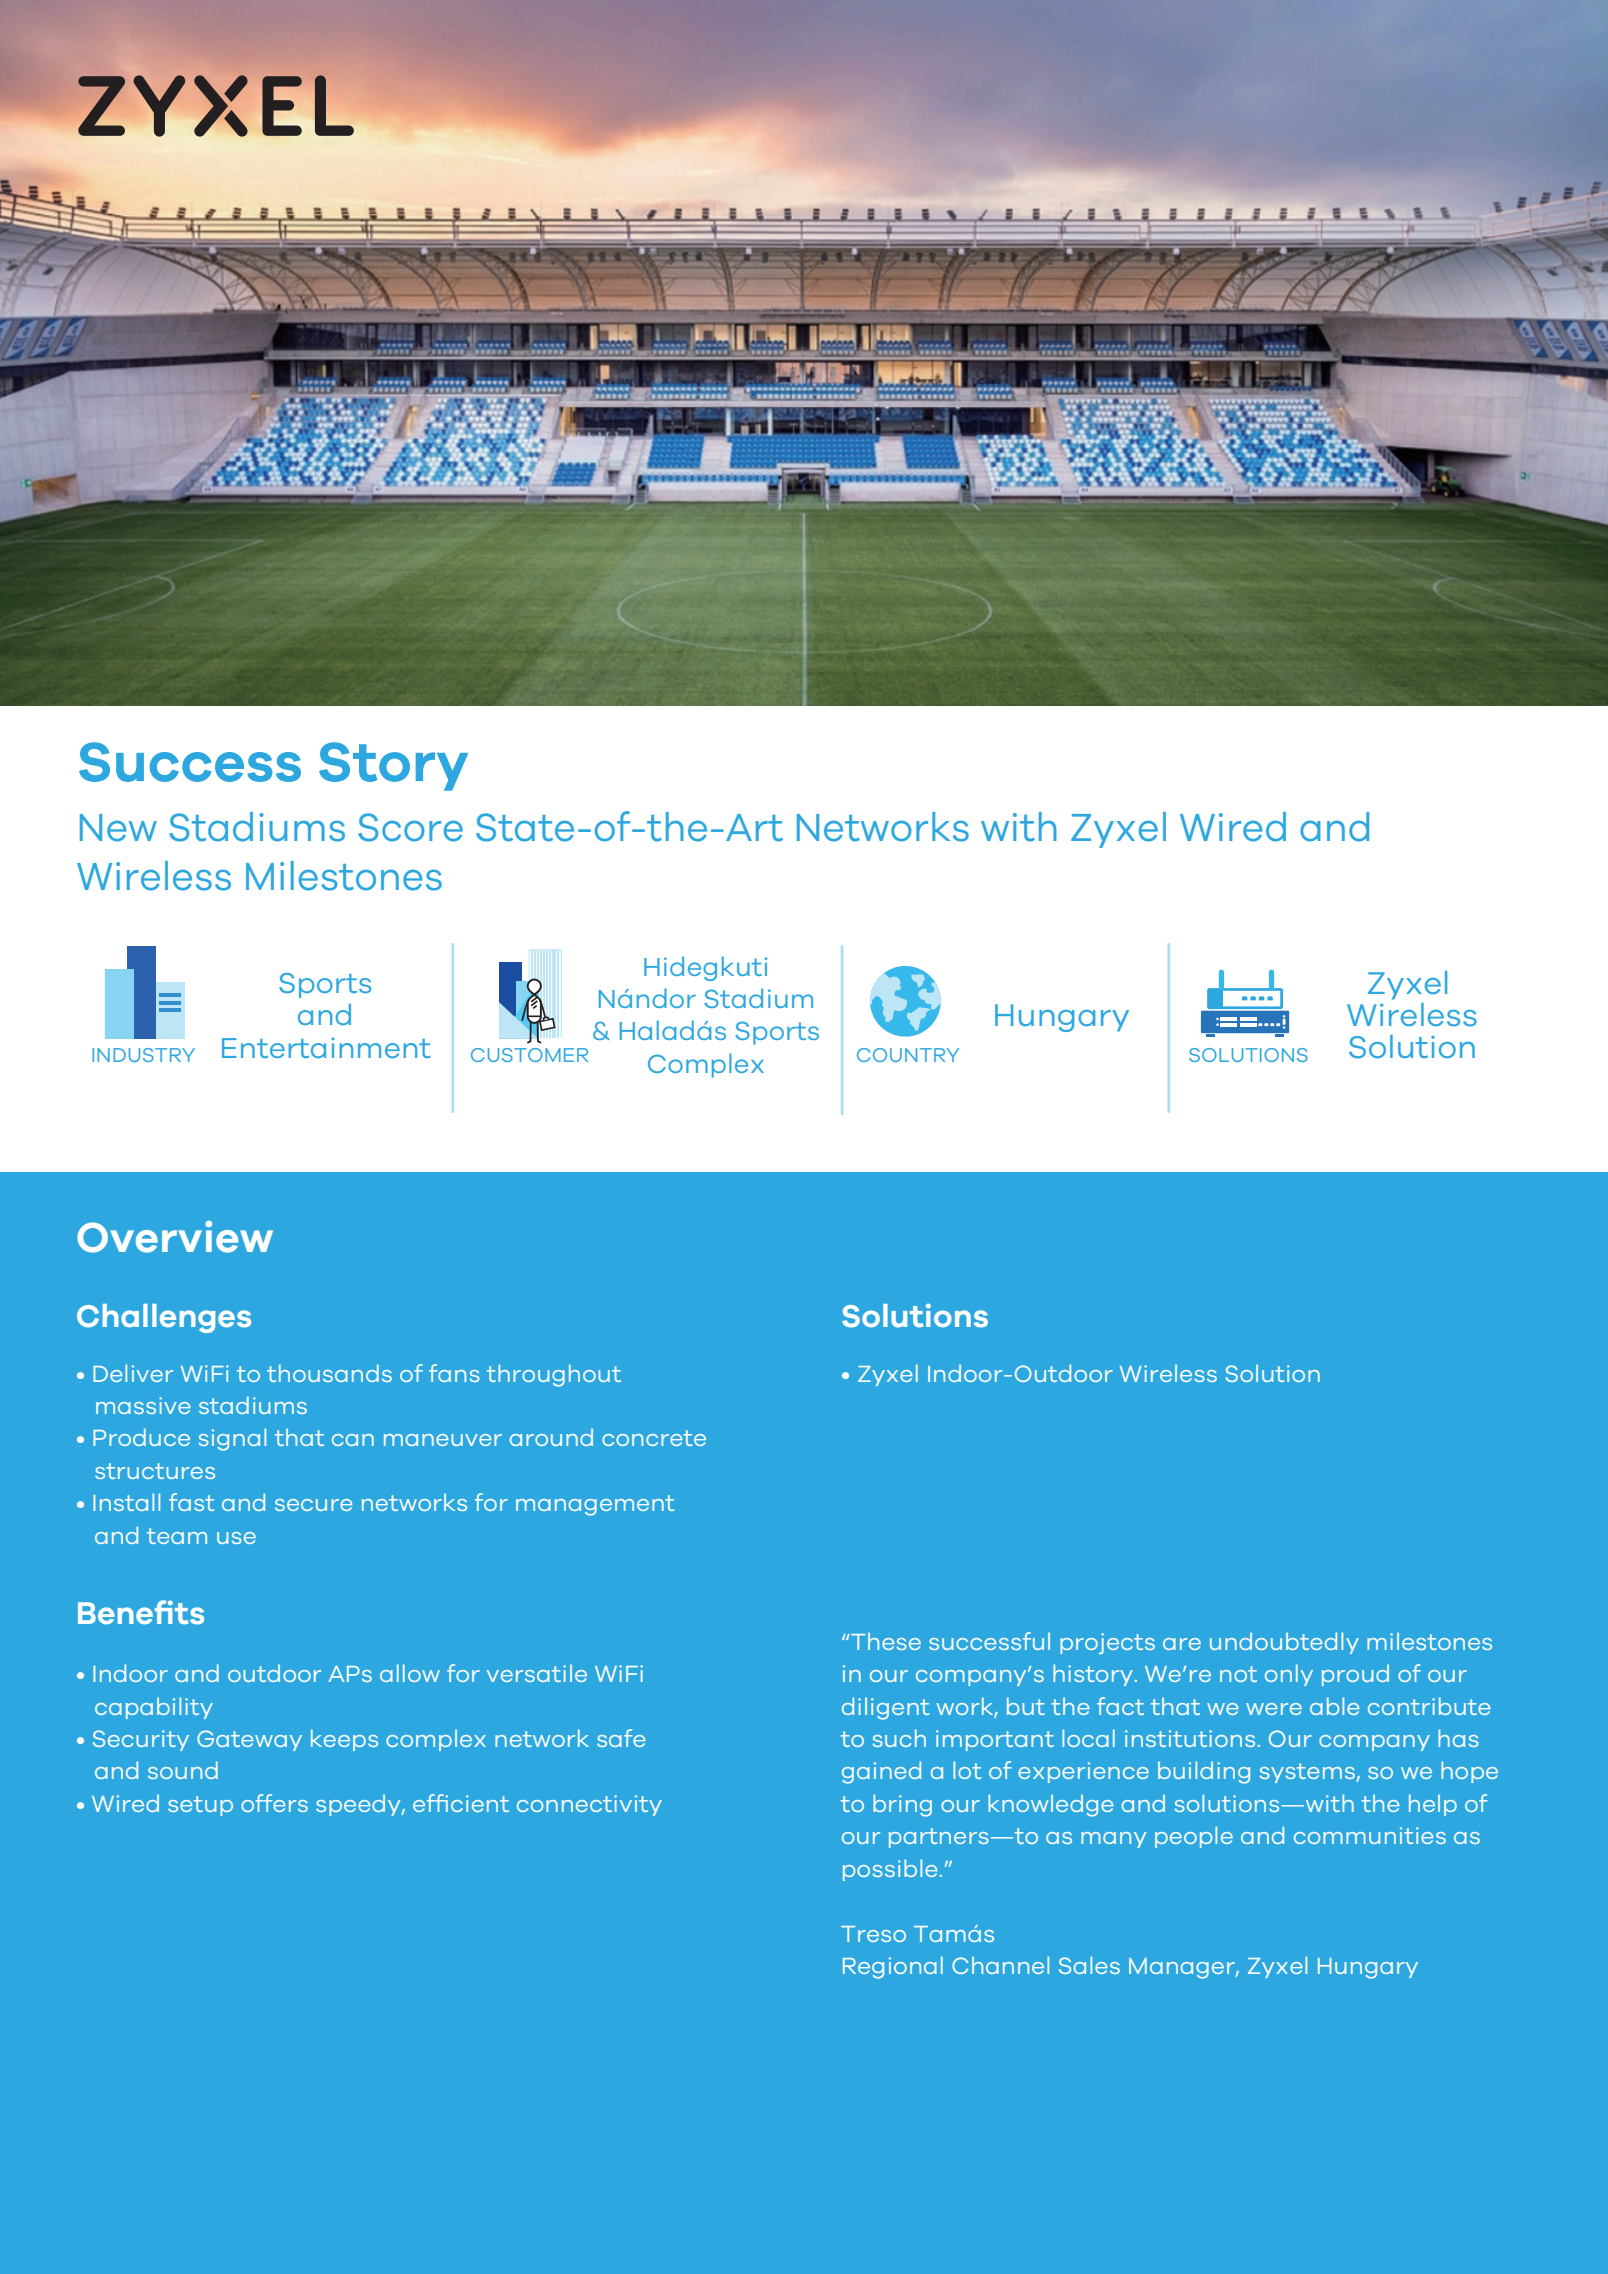 The height and width of the image is (2274, 1608). I want to click on throughout, so click(554, 1375).
